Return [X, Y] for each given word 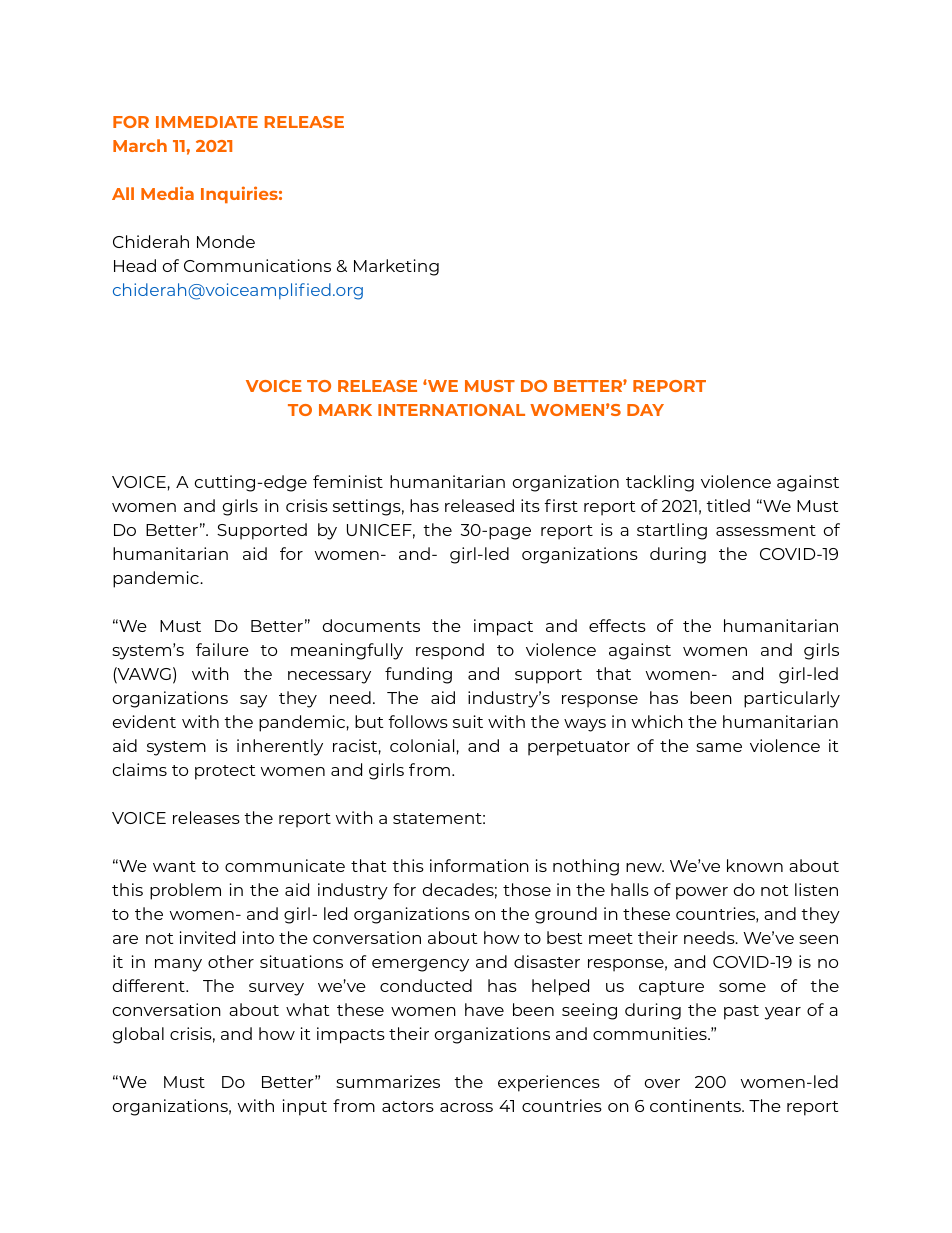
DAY [645, 410]
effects [617, 625]
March [140, 145]
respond [450, 651]
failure [222, 649]
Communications [257, 265]
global [138, 1035]
